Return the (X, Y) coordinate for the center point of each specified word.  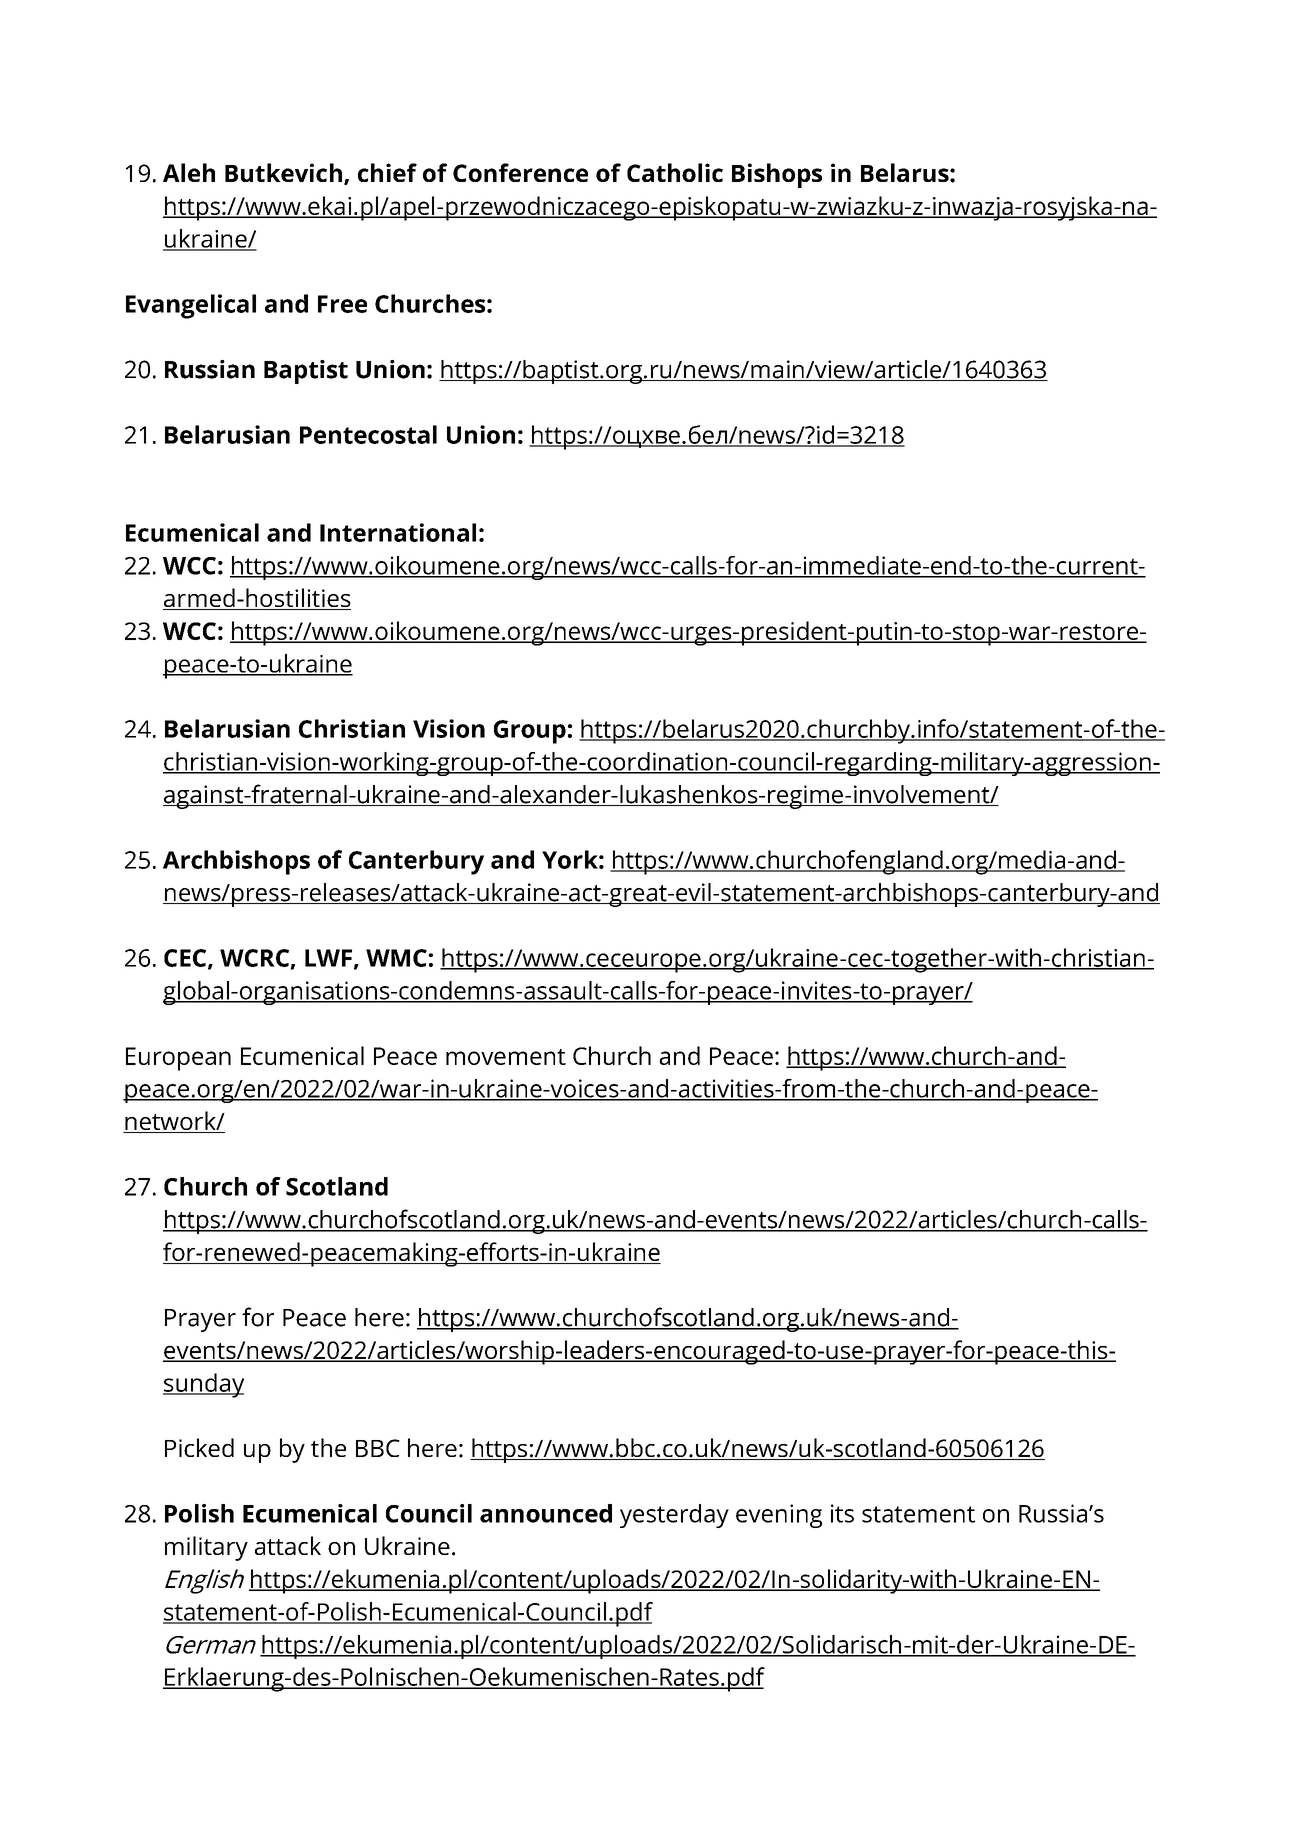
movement (506, 1057)
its (842, 1513)
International (398, 532)
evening (779, 1516)
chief (387, 172)
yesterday (674, 1516)
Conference (520, 172)
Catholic (675, 172)
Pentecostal (368, 434)
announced (546, 1513)
